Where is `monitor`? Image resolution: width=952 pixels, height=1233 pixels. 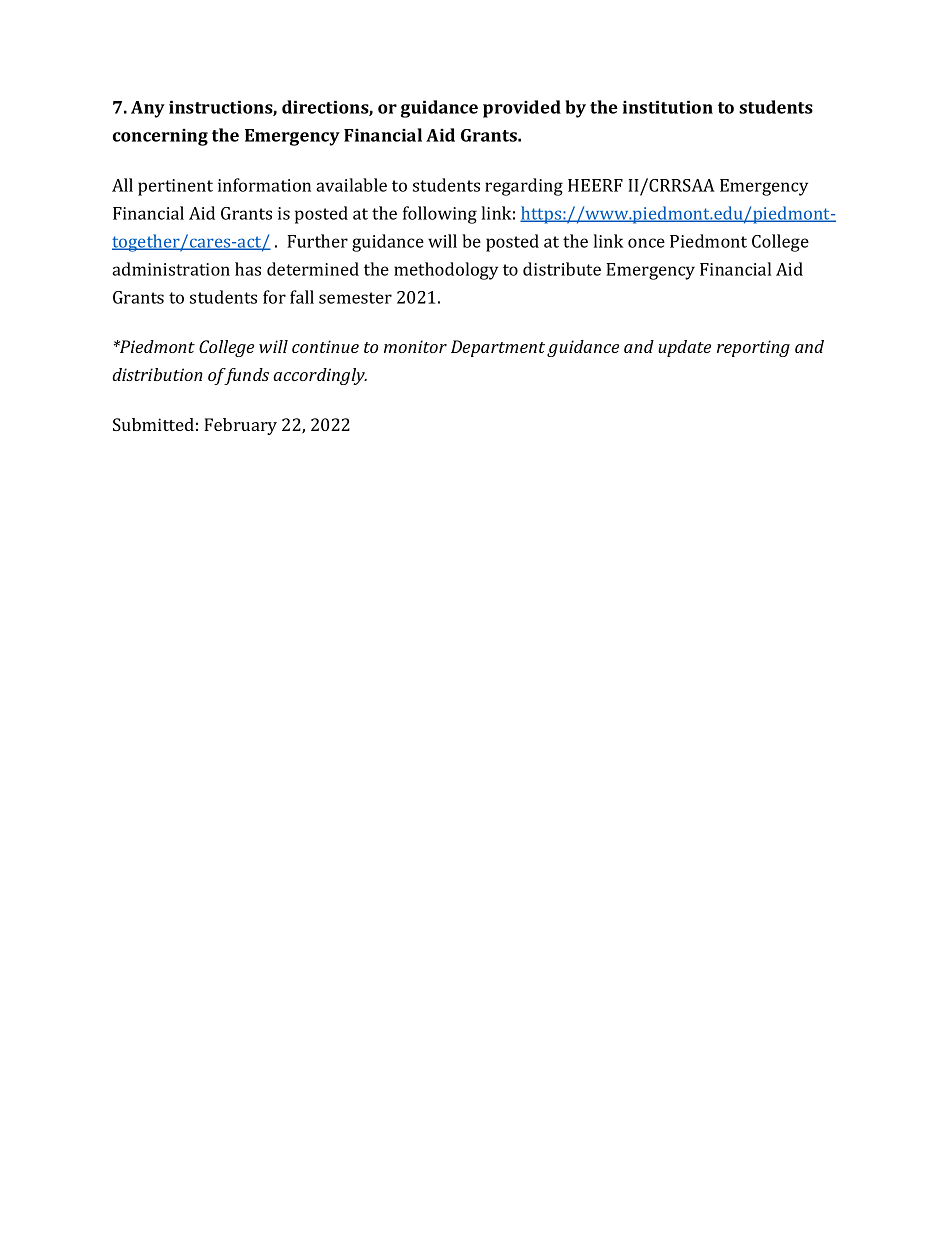
monitor is located at coordinates (415, 346).
